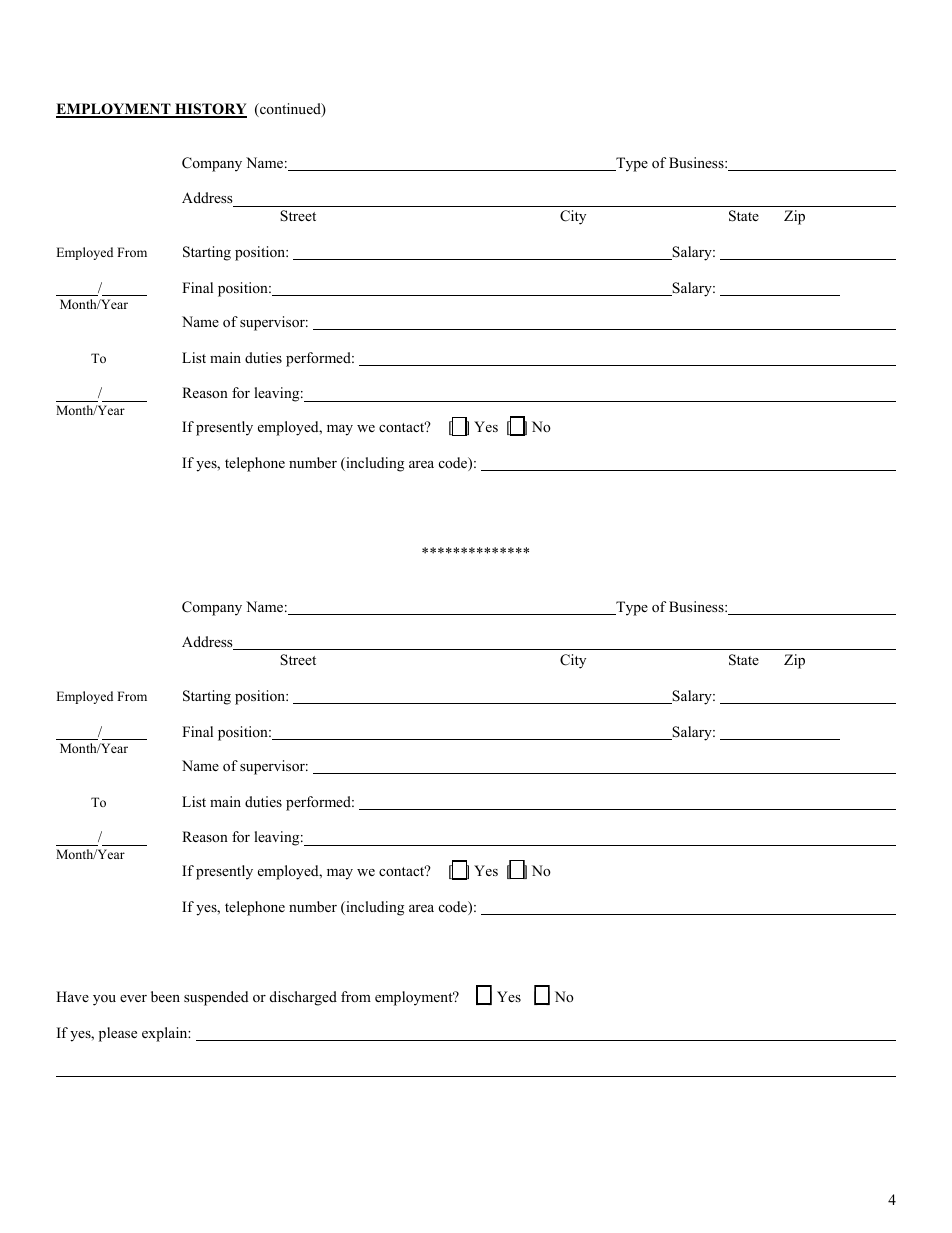  What do you see at coordinates (165, 996) in the document?
I see `been` at bounding box center [165, 996].
